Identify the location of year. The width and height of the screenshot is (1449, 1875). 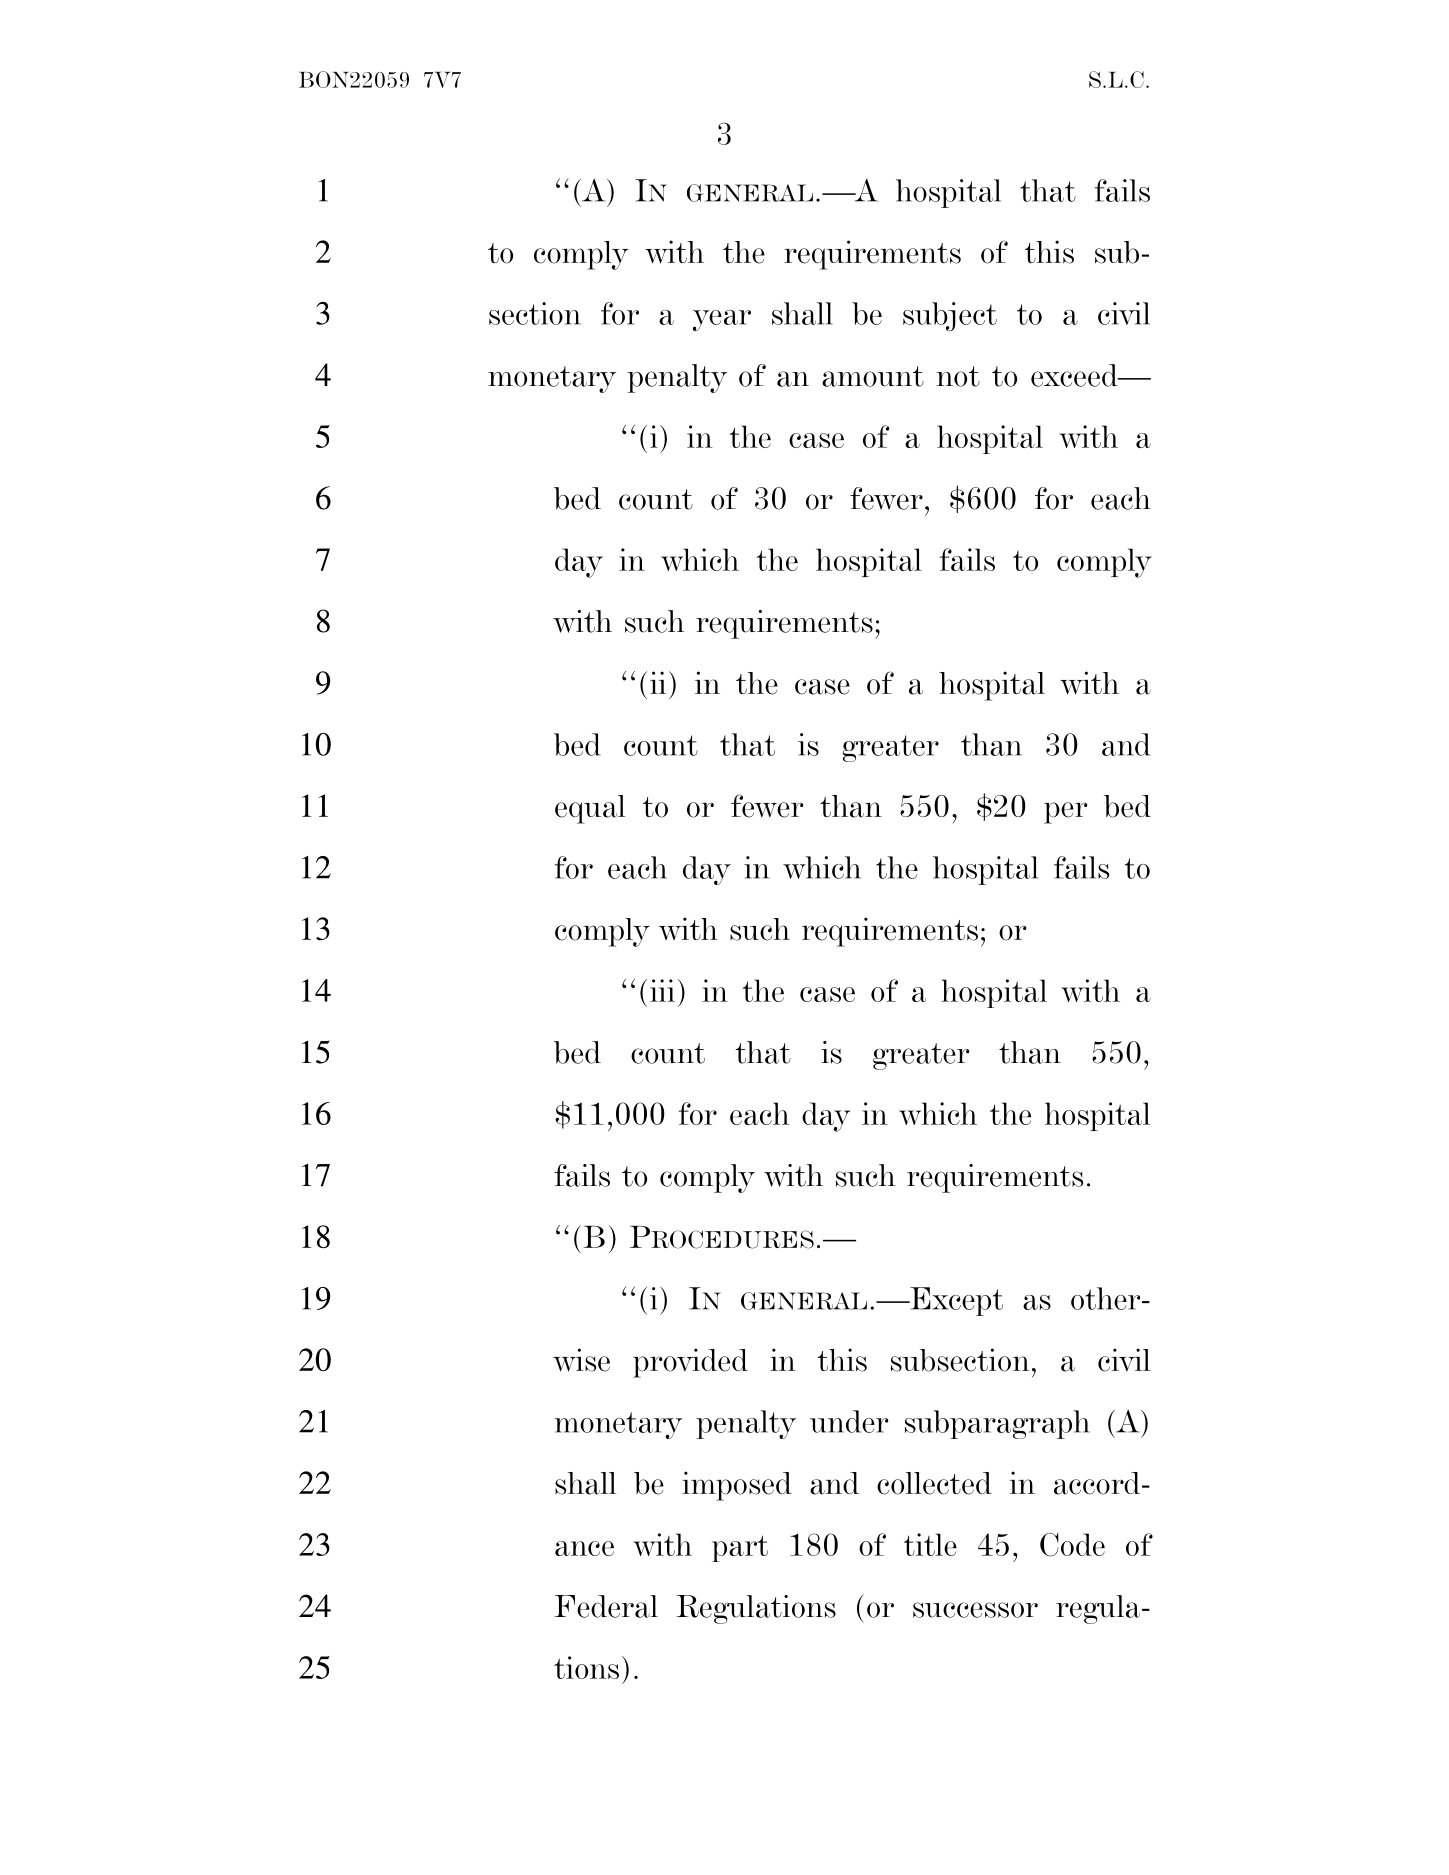
(722, 321).
